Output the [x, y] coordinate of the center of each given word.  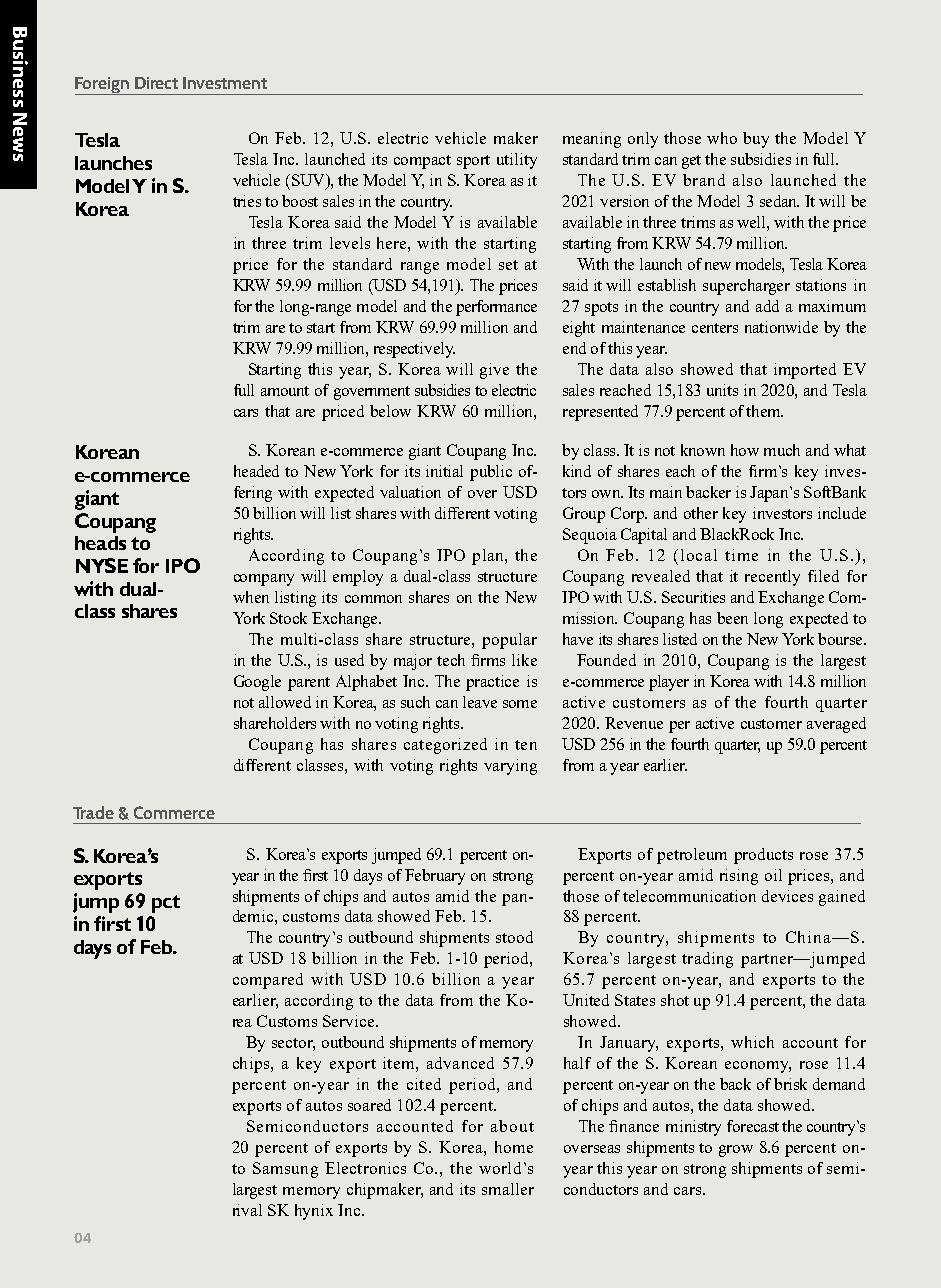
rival [247, 1210]
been [732, 618]
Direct [156, 83]
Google [257, 683]
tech [451, 660]
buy [756, 140]
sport [473, 162]
